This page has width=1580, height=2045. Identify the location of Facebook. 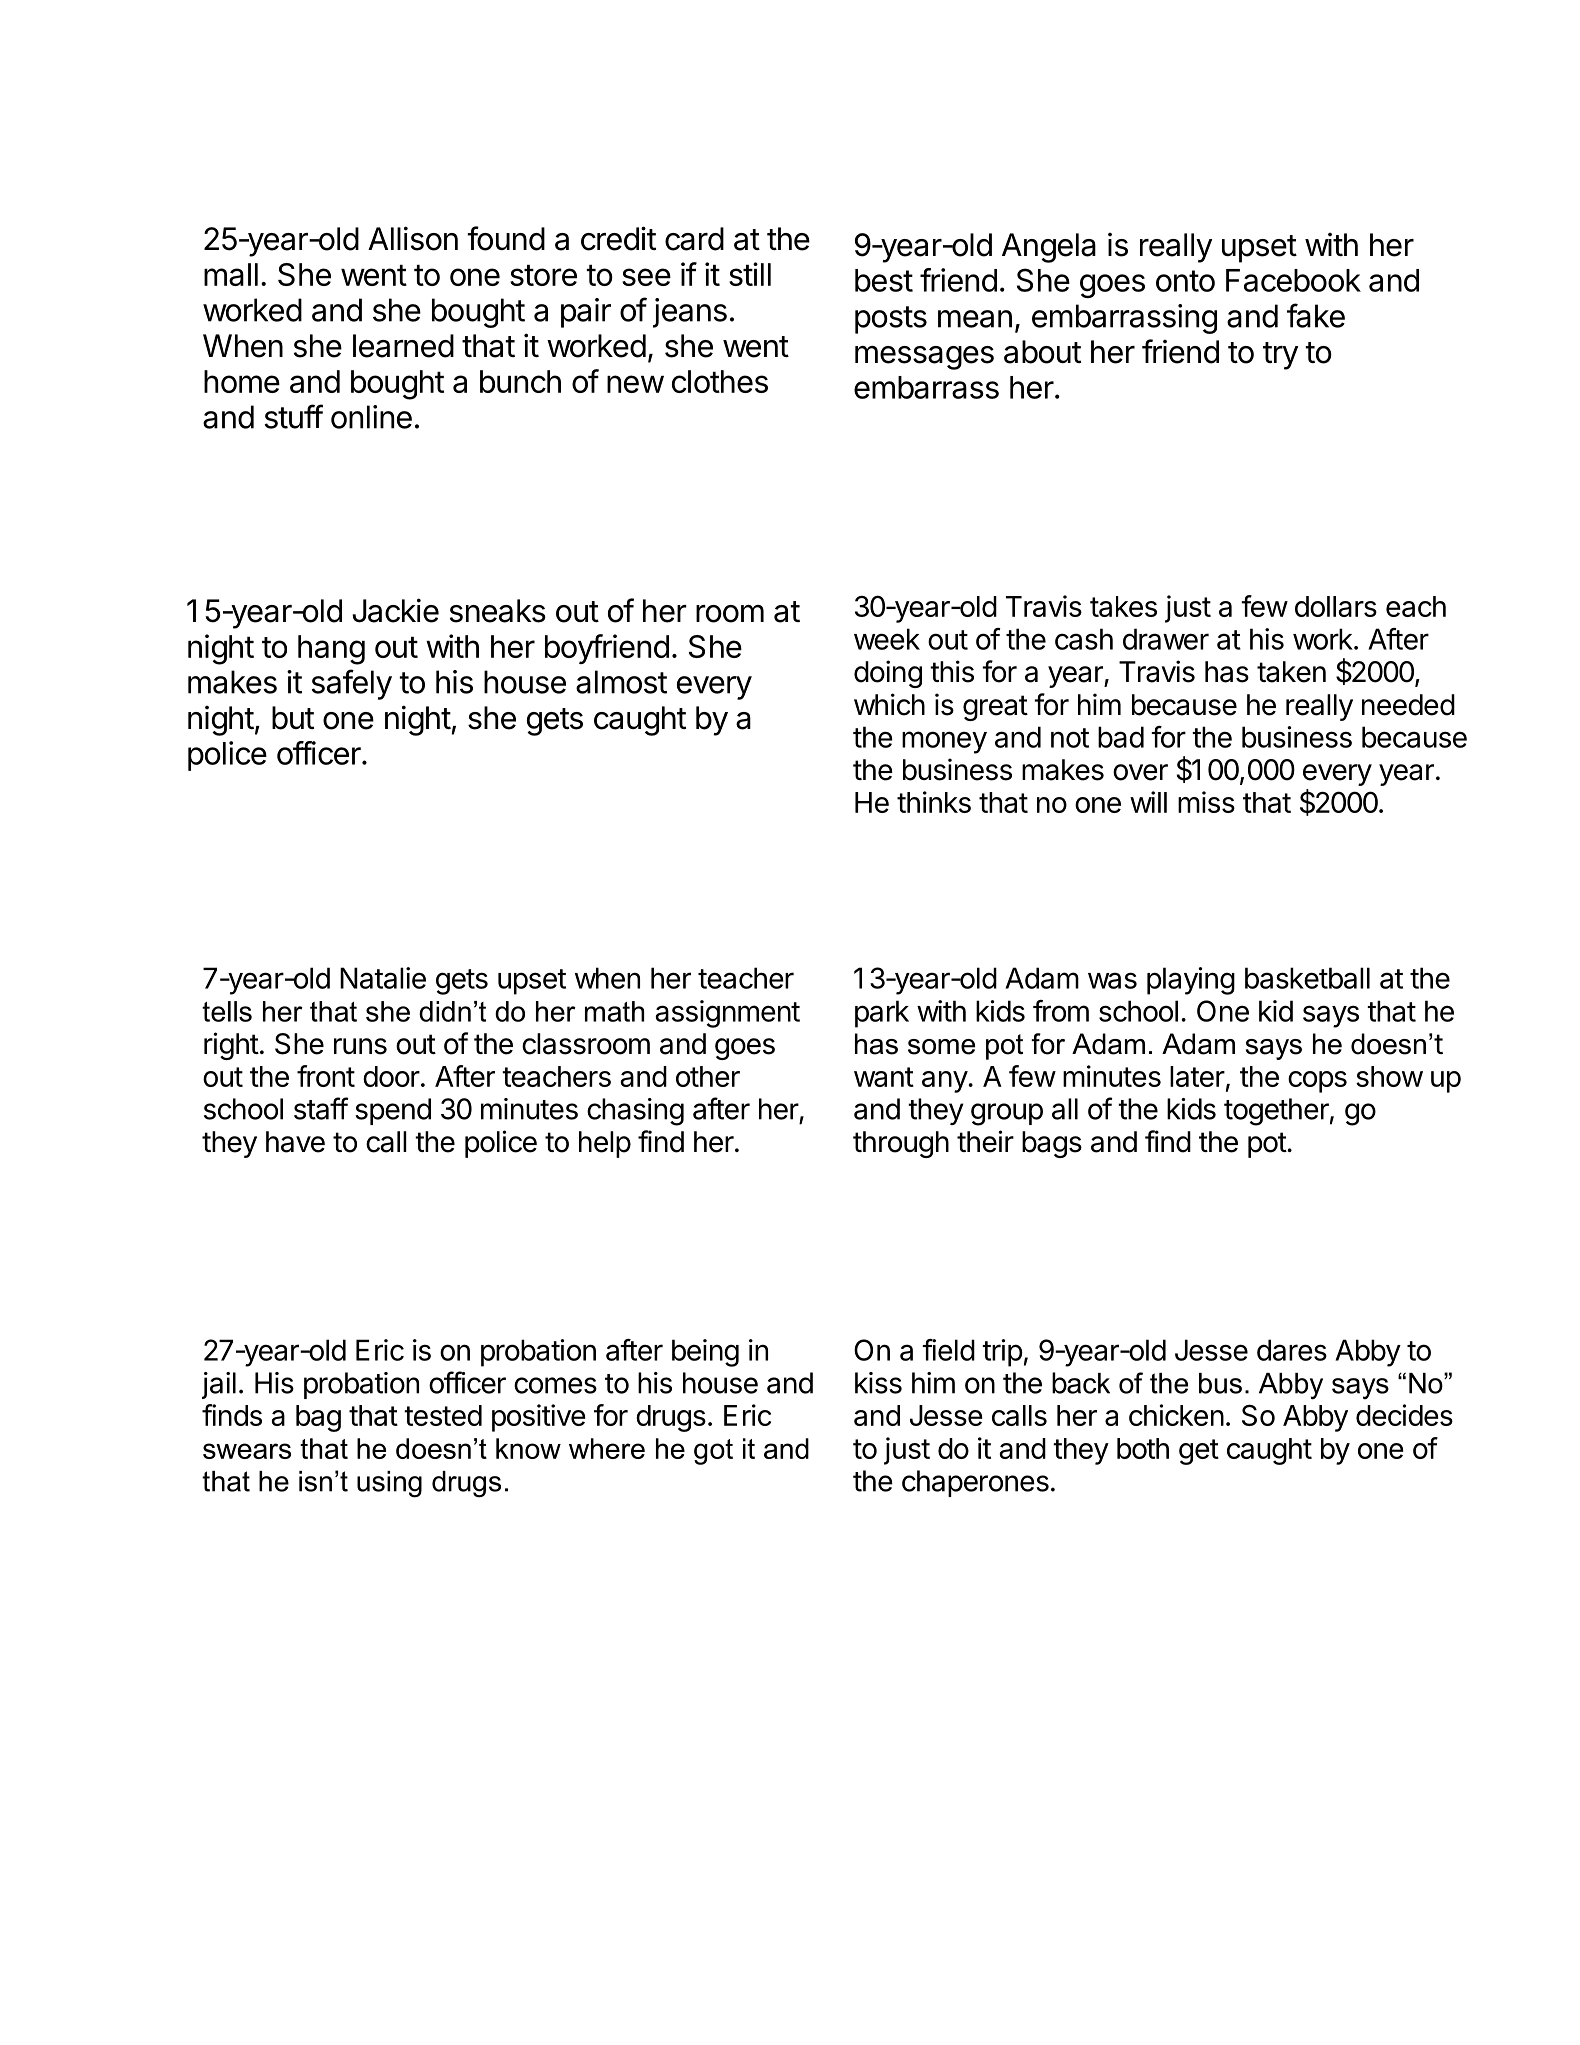
(1293, 280).
